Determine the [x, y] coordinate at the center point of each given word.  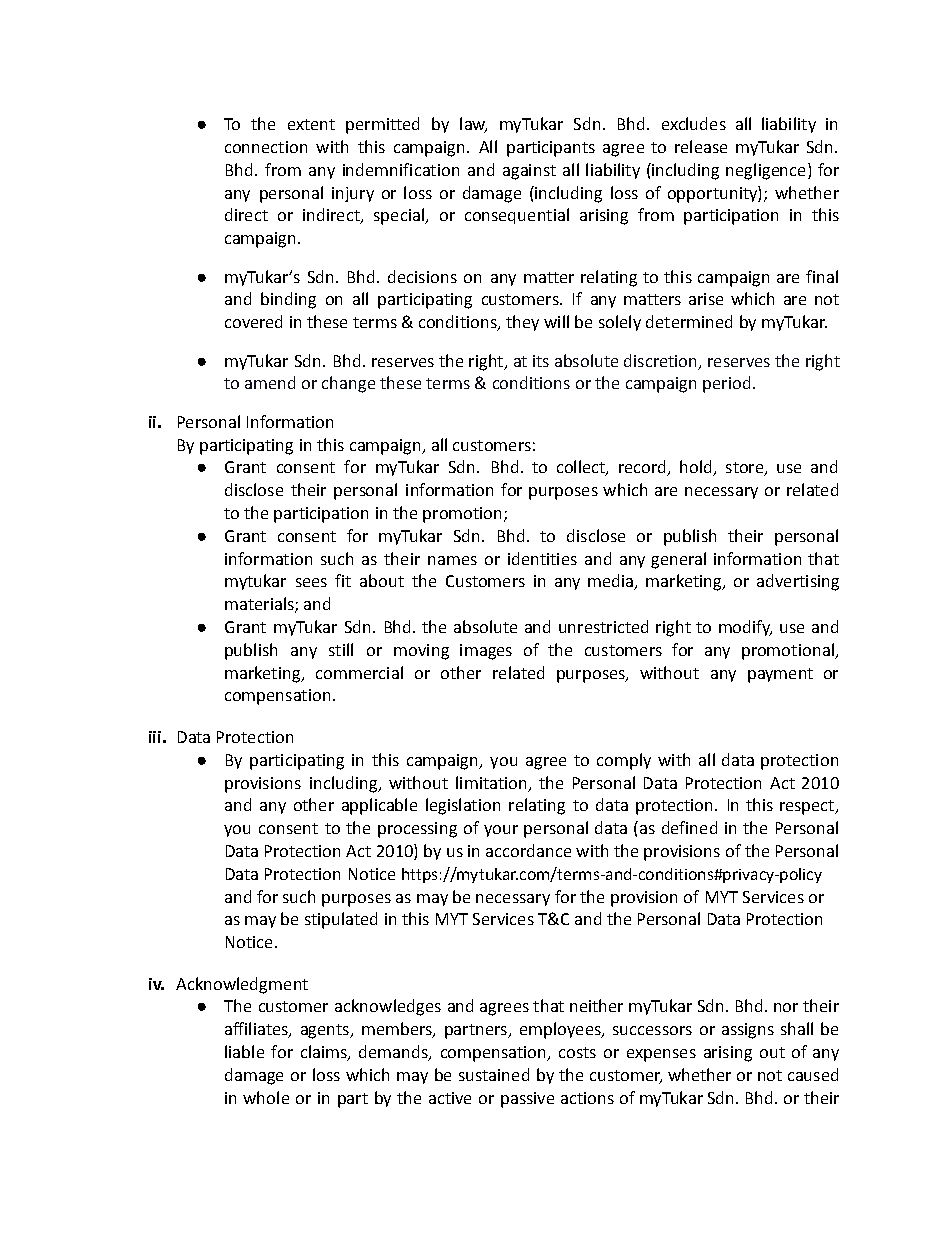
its [541, 361]
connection [266, 147]
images [486, 652]
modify [745, 628]
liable [244, 1051]
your [501, 831]
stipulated [341, 920]
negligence [765, 171]
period [726, 384]
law [473, 125]
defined [689, 827]
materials [260, 605]
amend [270, 382]
